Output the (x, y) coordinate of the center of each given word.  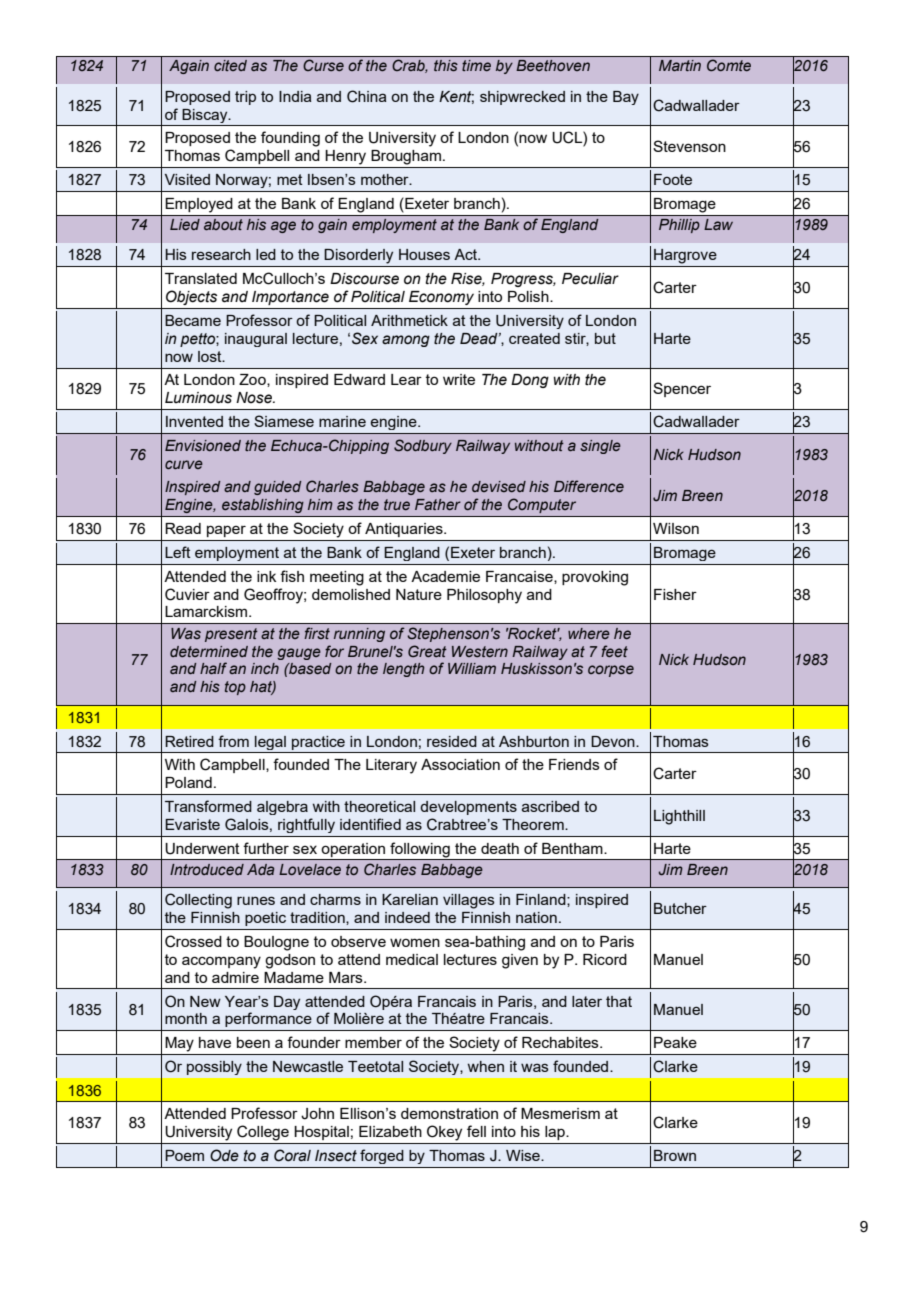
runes (256, 900)
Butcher (680, 908)
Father (438, 504)
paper (226, 531)
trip (245, 98)
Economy (441, 298)
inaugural (256, 340)
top (235, 688)
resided (452, 741)
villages (469, 901)
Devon (614, 741)
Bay (626, 98)
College (263, 1133)
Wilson (676, 528)
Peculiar (590, 279)
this (446, 66)
